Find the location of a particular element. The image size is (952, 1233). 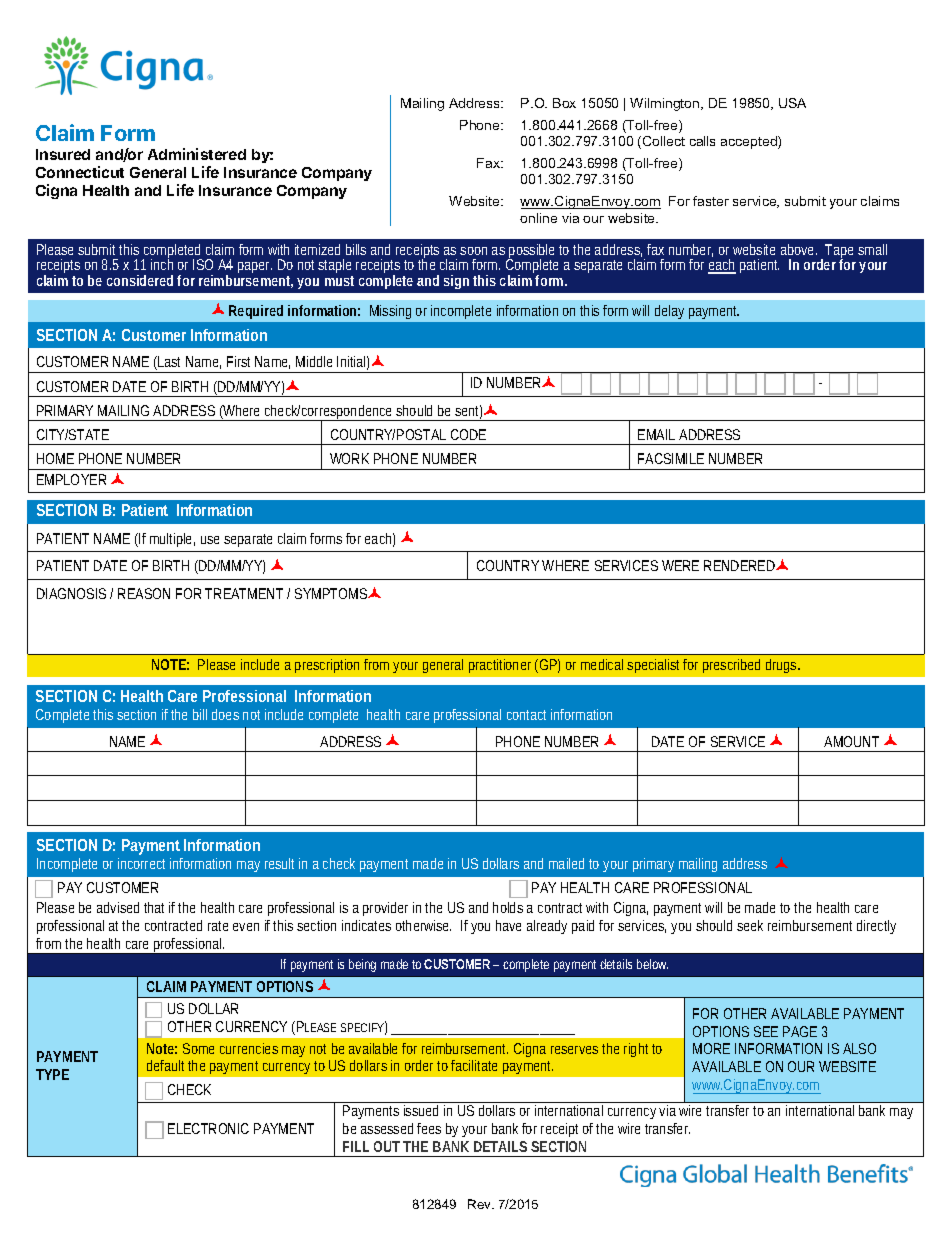

accepted is located at coordinates (750, 142).
